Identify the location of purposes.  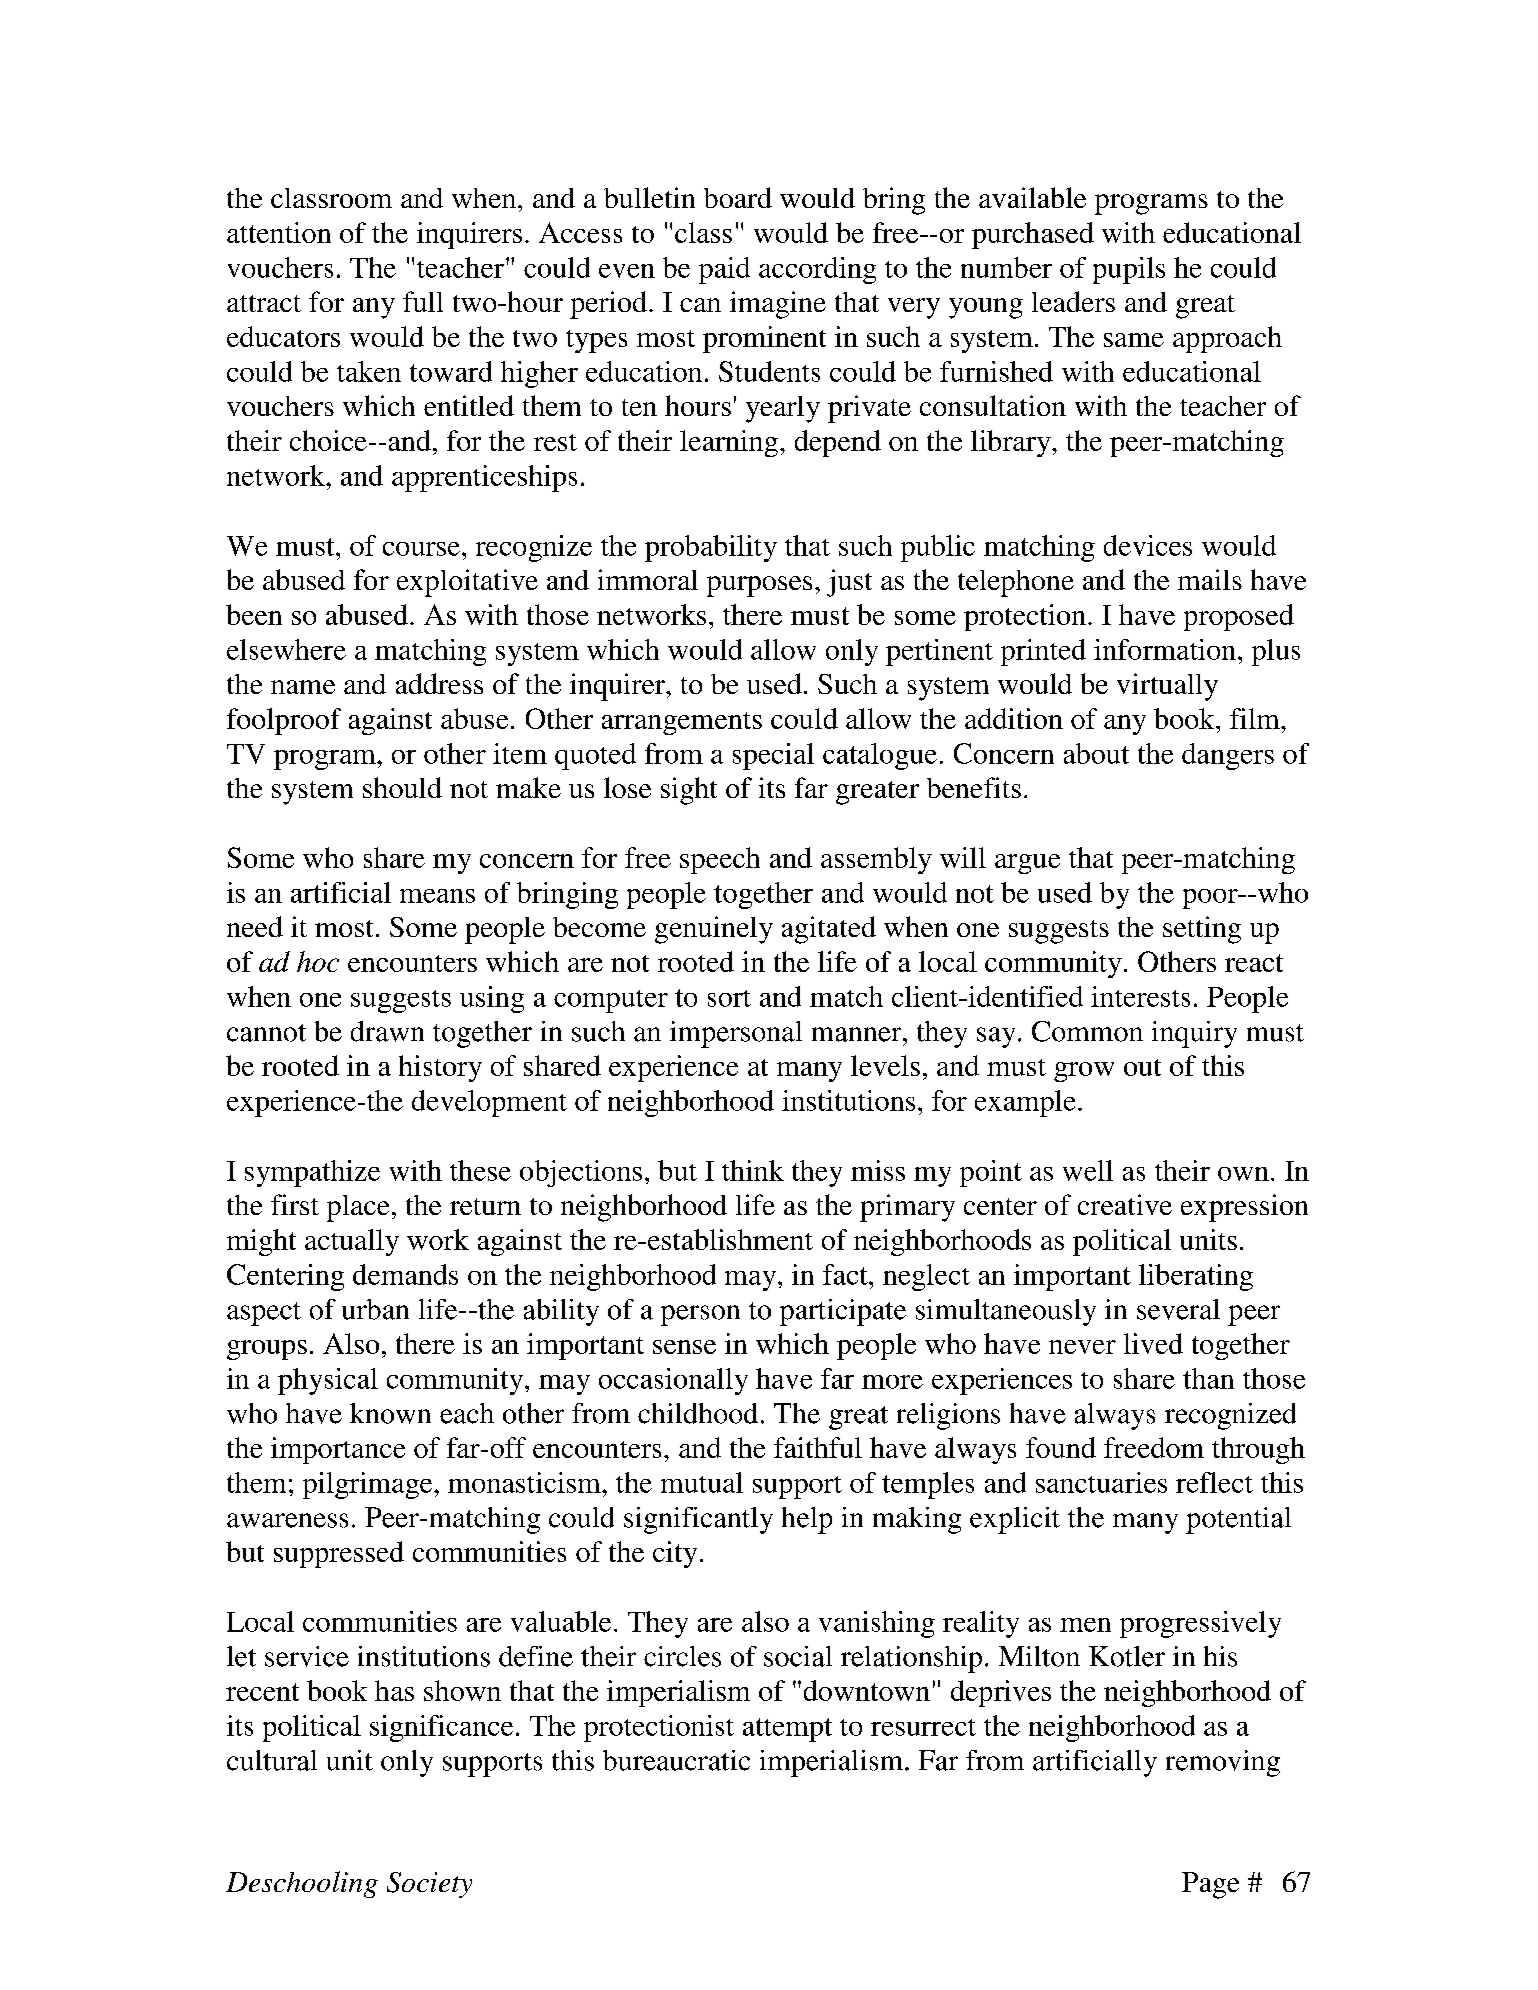
(759, 586).
